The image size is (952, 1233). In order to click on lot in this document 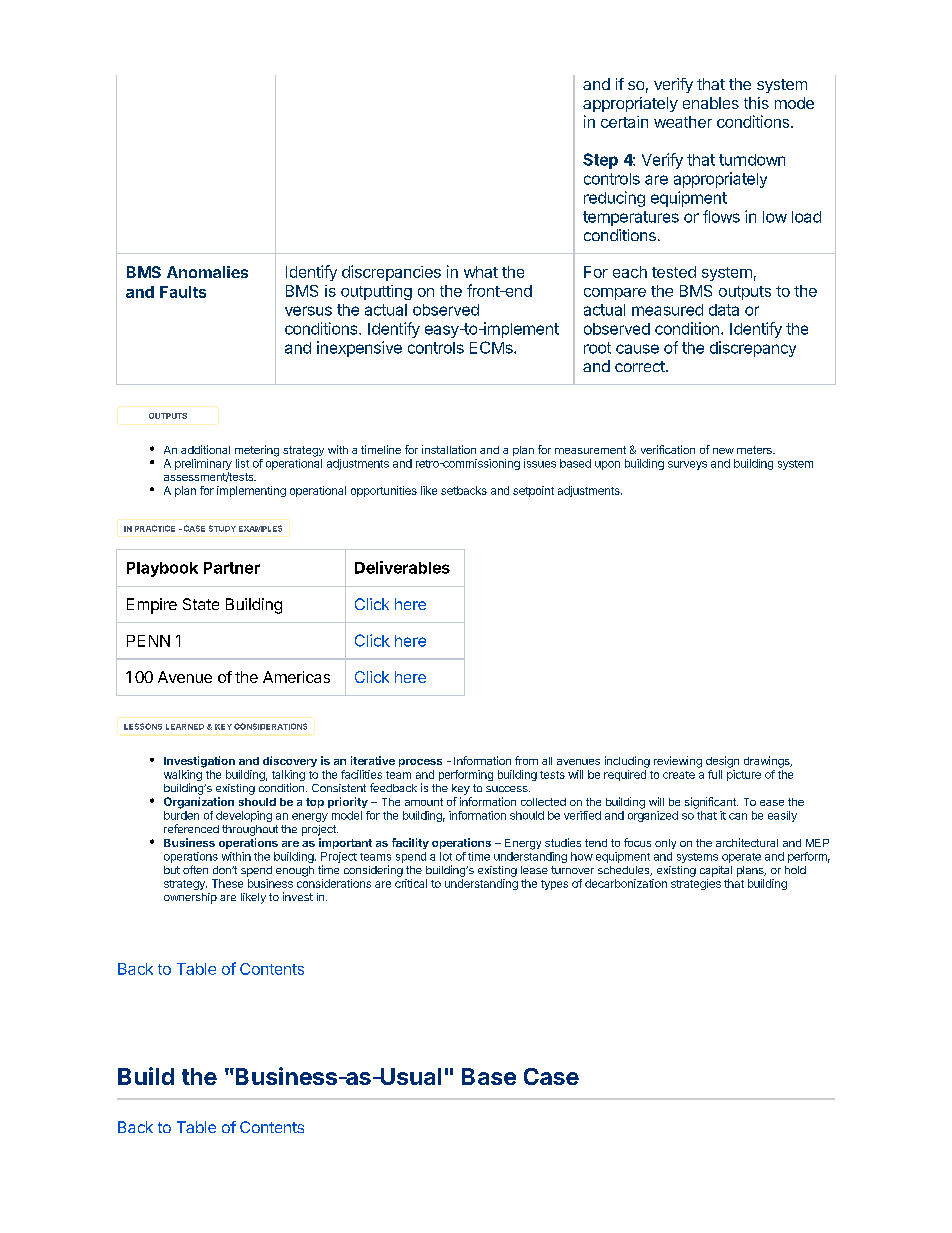, I will do `click(446, 856)`.
